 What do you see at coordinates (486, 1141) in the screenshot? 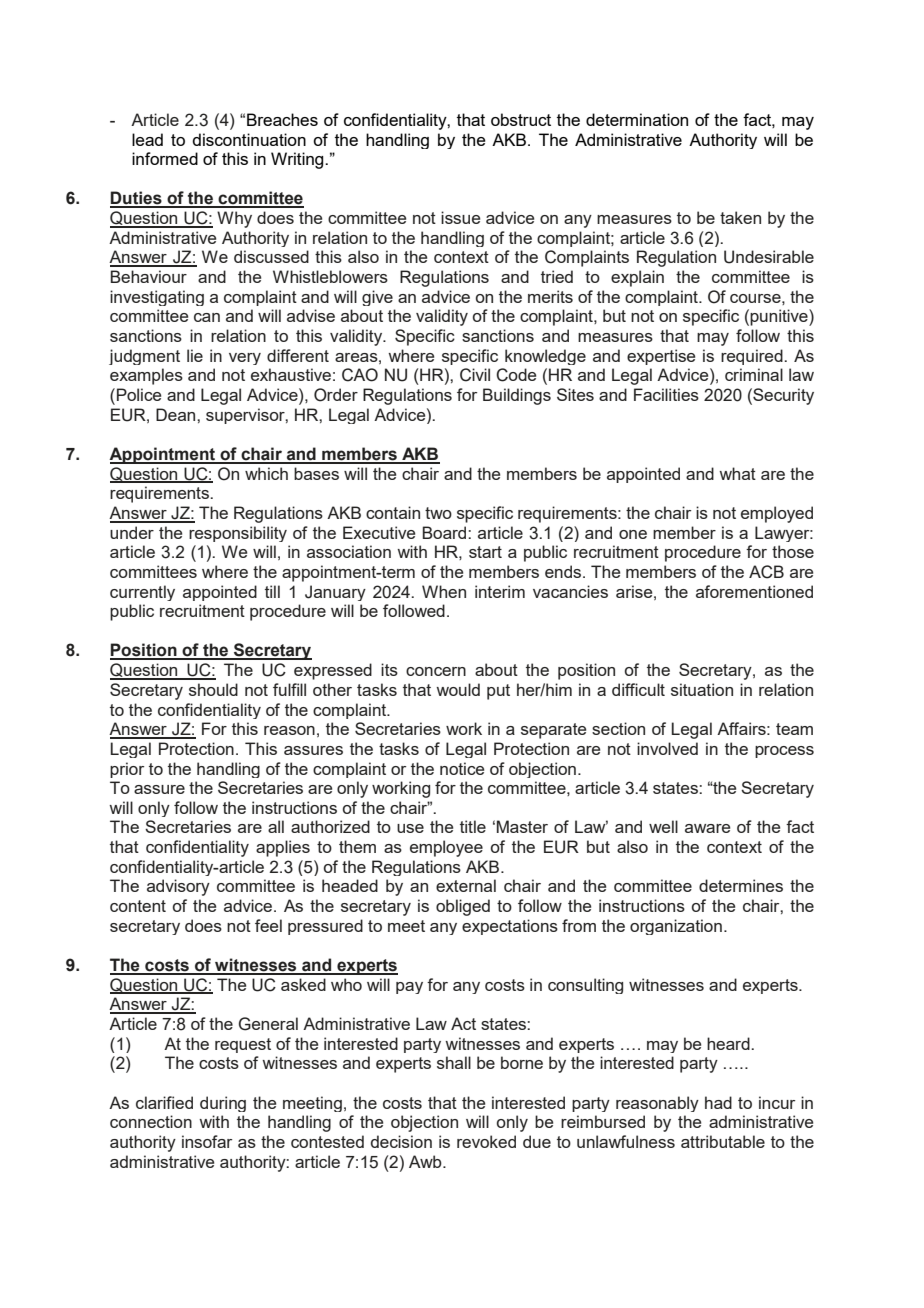
I see `revoked` at bounding box center [486, 1141].
